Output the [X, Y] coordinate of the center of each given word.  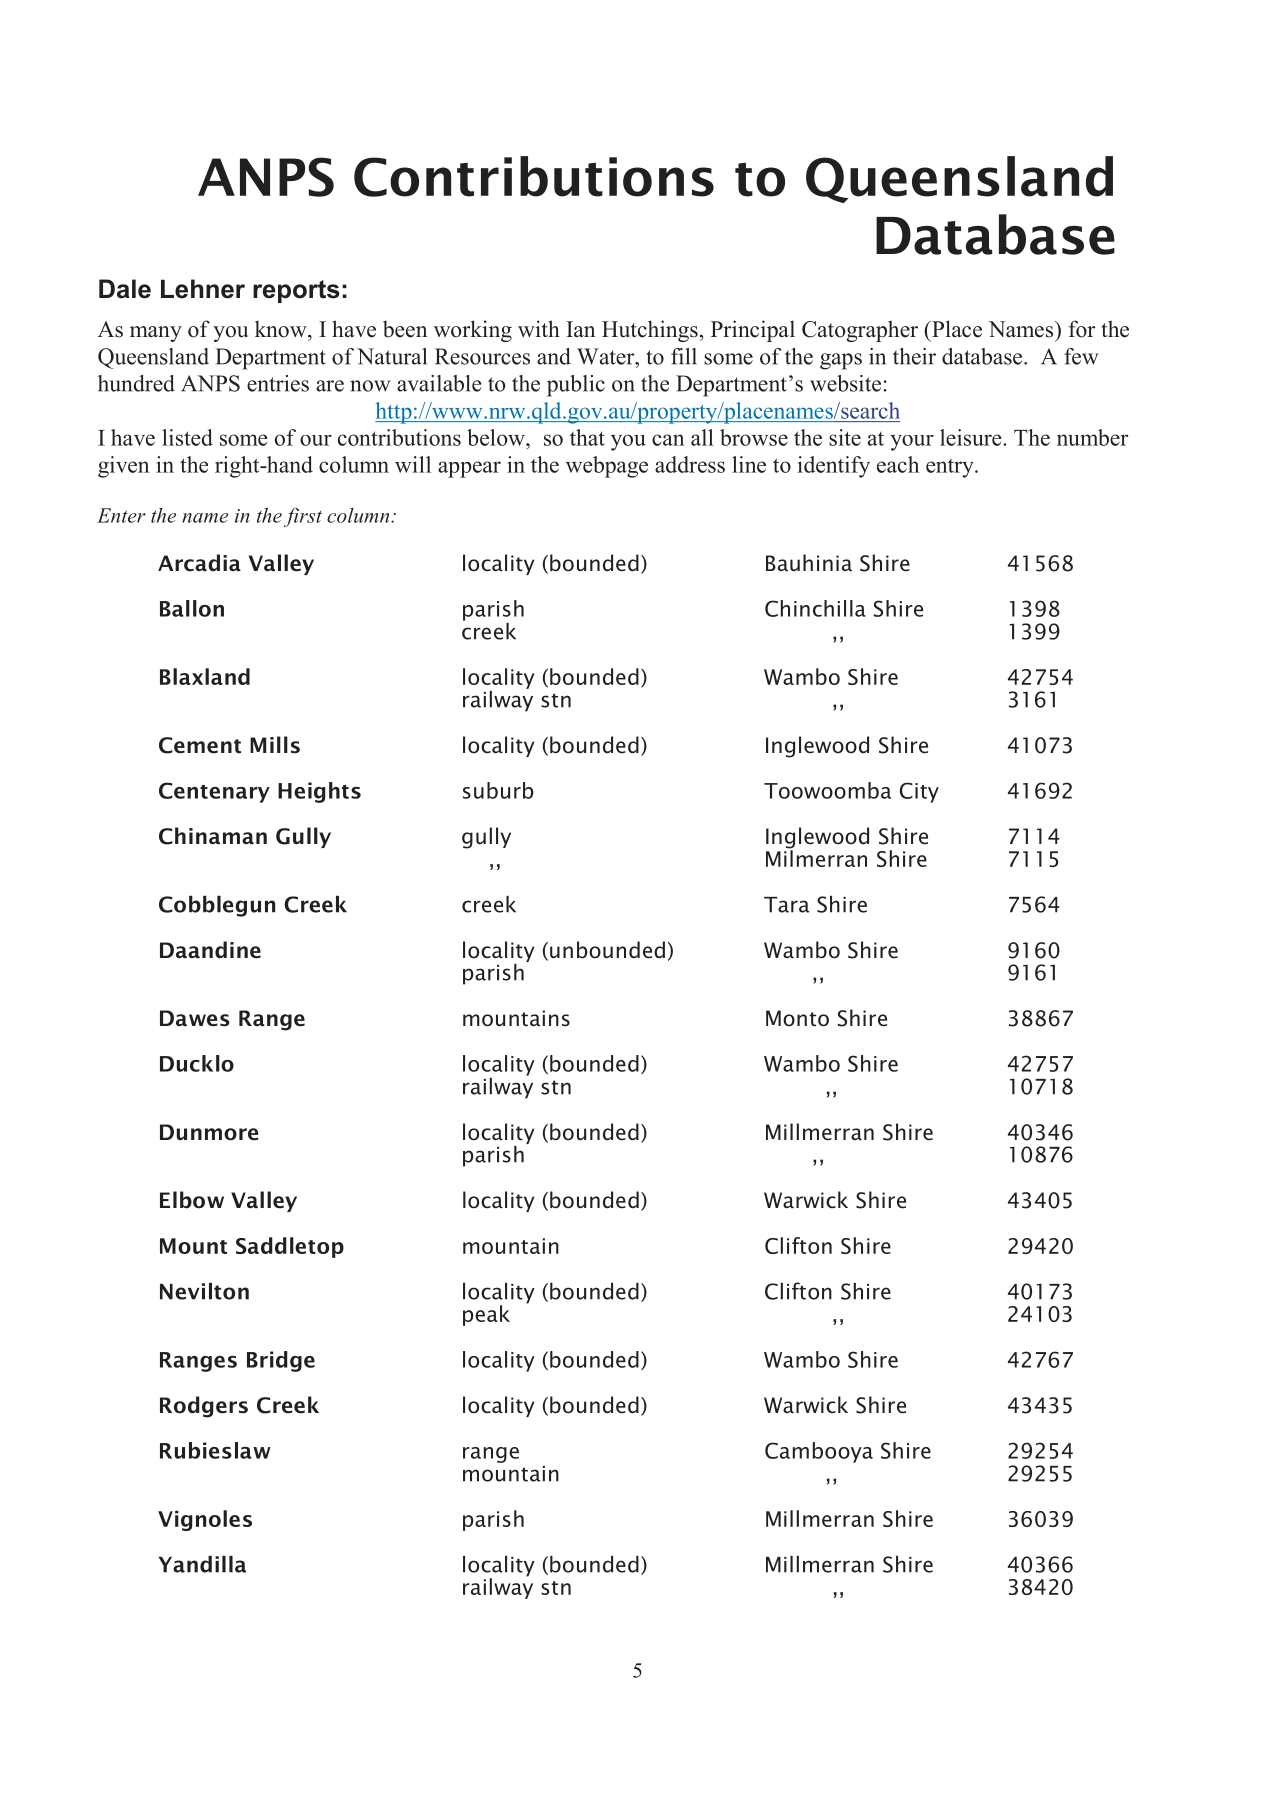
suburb [498, 790]
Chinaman [213, 836]
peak [486, 1315]
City [919, 792]
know [282, 329]
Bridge [281, 1361]
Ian [580, 329]
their [914, 356]
